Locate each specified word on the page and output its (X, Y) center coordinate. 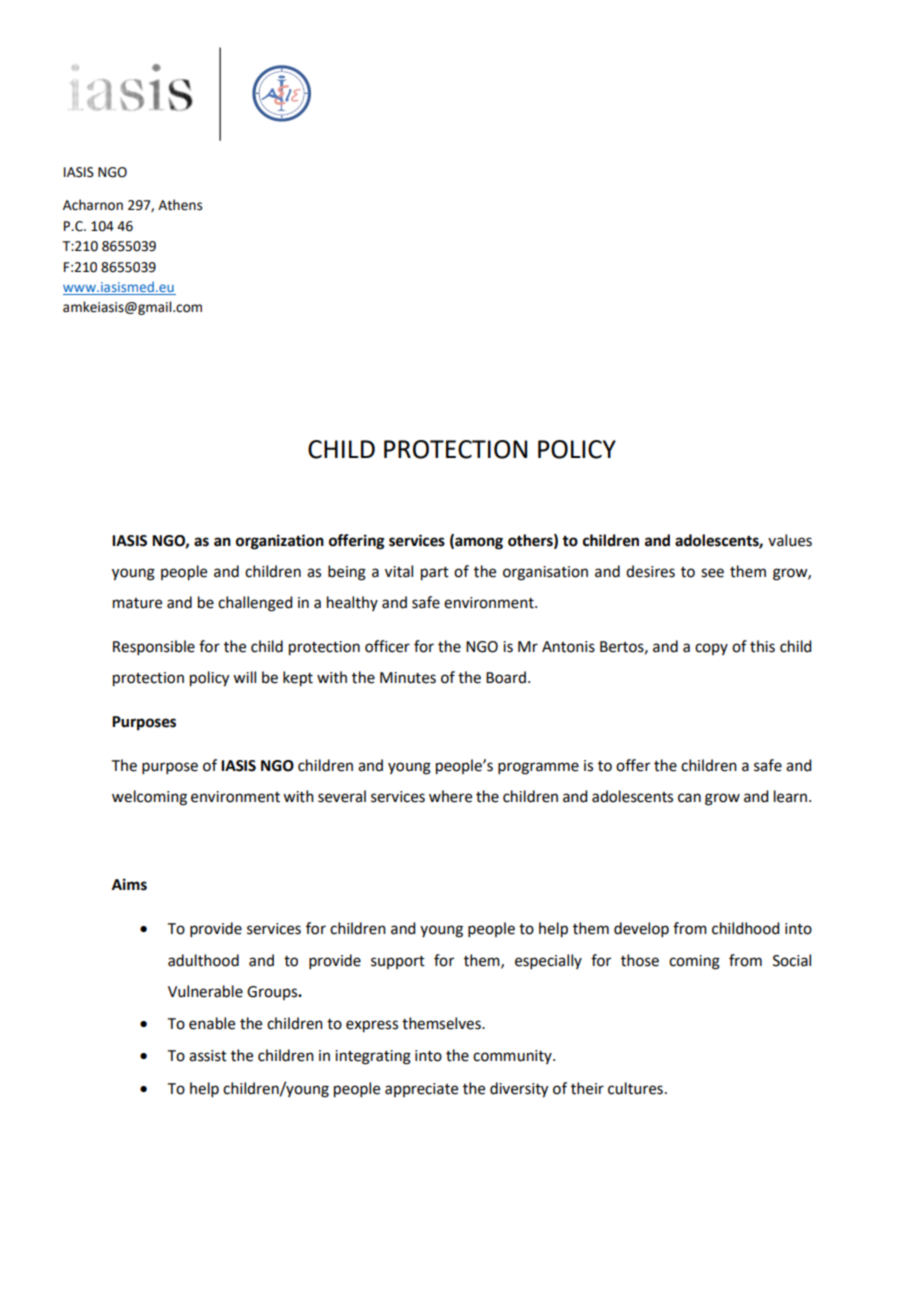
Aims (129, 884)
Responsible (154, 647)
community (513, 1057)
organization (280, 542)
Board (506, 677)
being (347, 573)
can (689, 798)
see (712, 573)
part (435, 574)
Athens (180, 205)
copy (711, 649)
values (790, 540)
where (450, 796)
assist (208, 1056)
